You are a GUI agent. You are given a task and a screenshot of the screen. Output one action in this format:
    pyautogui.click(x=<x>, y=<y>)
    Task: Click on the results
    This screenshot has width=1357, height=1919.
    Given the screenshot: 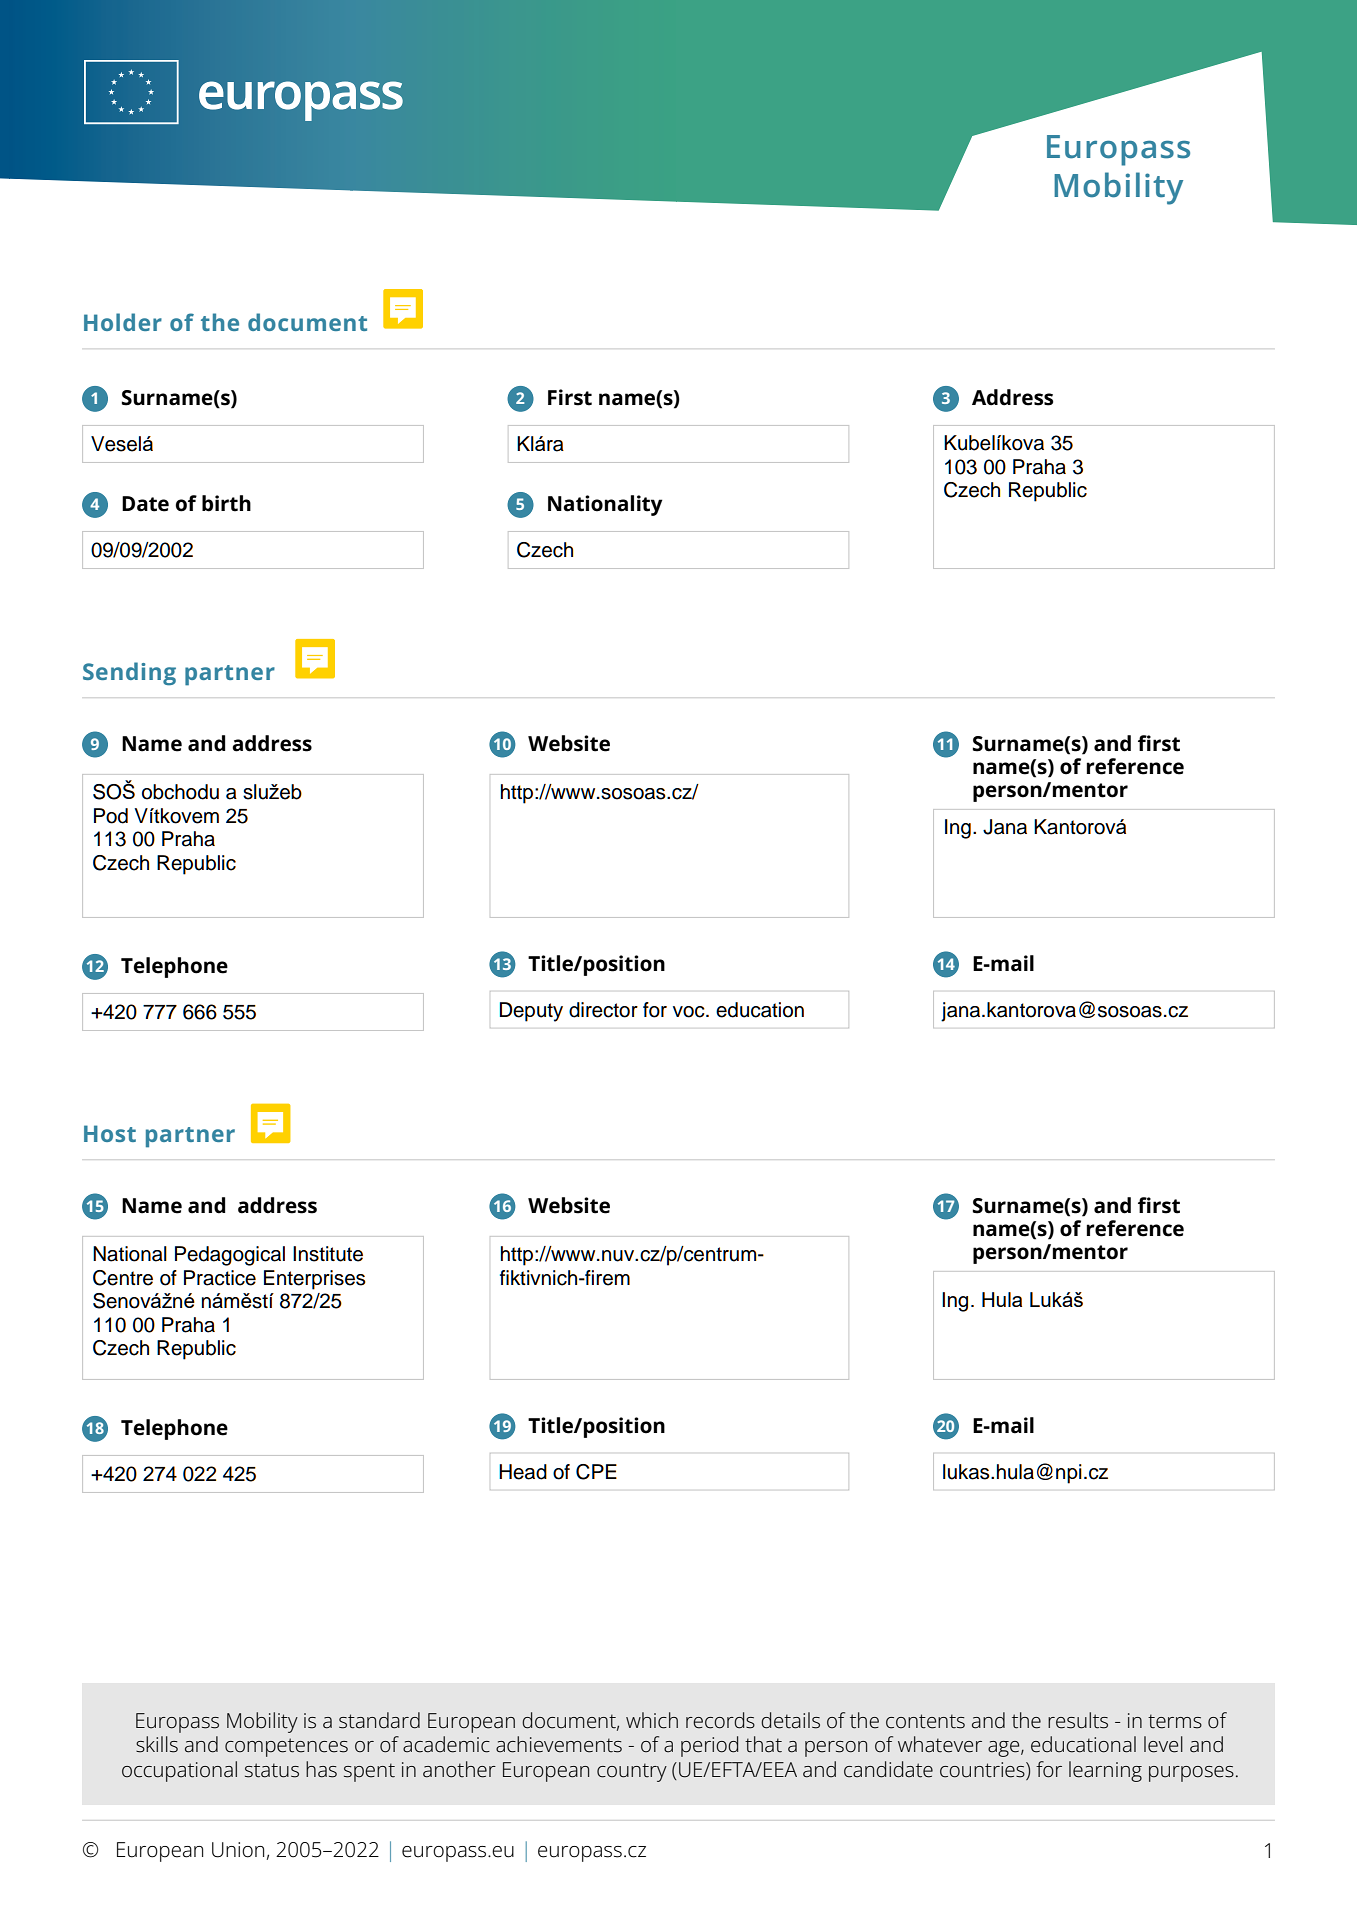 What is the action you would take?
    pyautogui.click(x=1078, y=1720)
